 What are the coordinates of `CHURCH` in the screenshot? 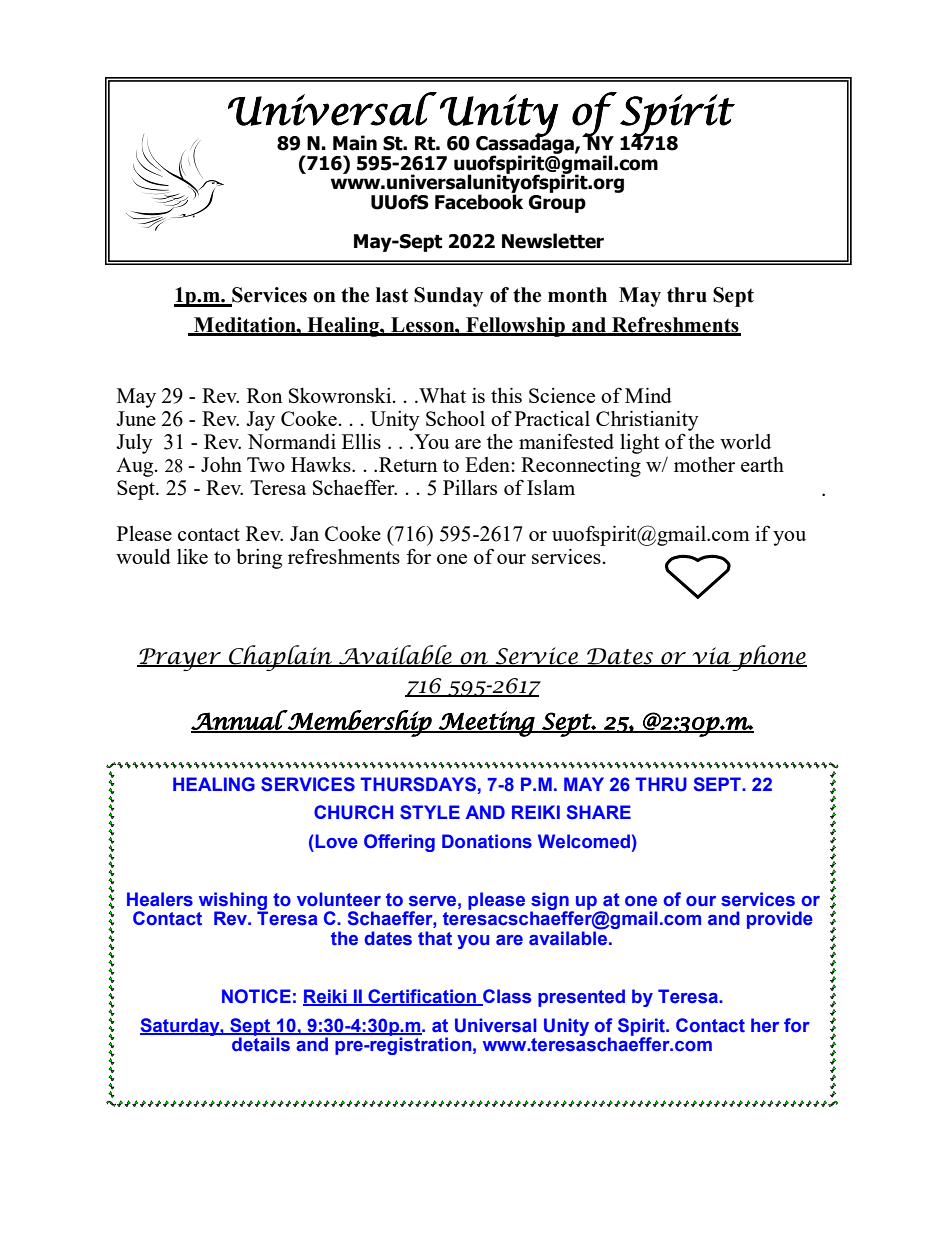 It's located at (353, 812).
